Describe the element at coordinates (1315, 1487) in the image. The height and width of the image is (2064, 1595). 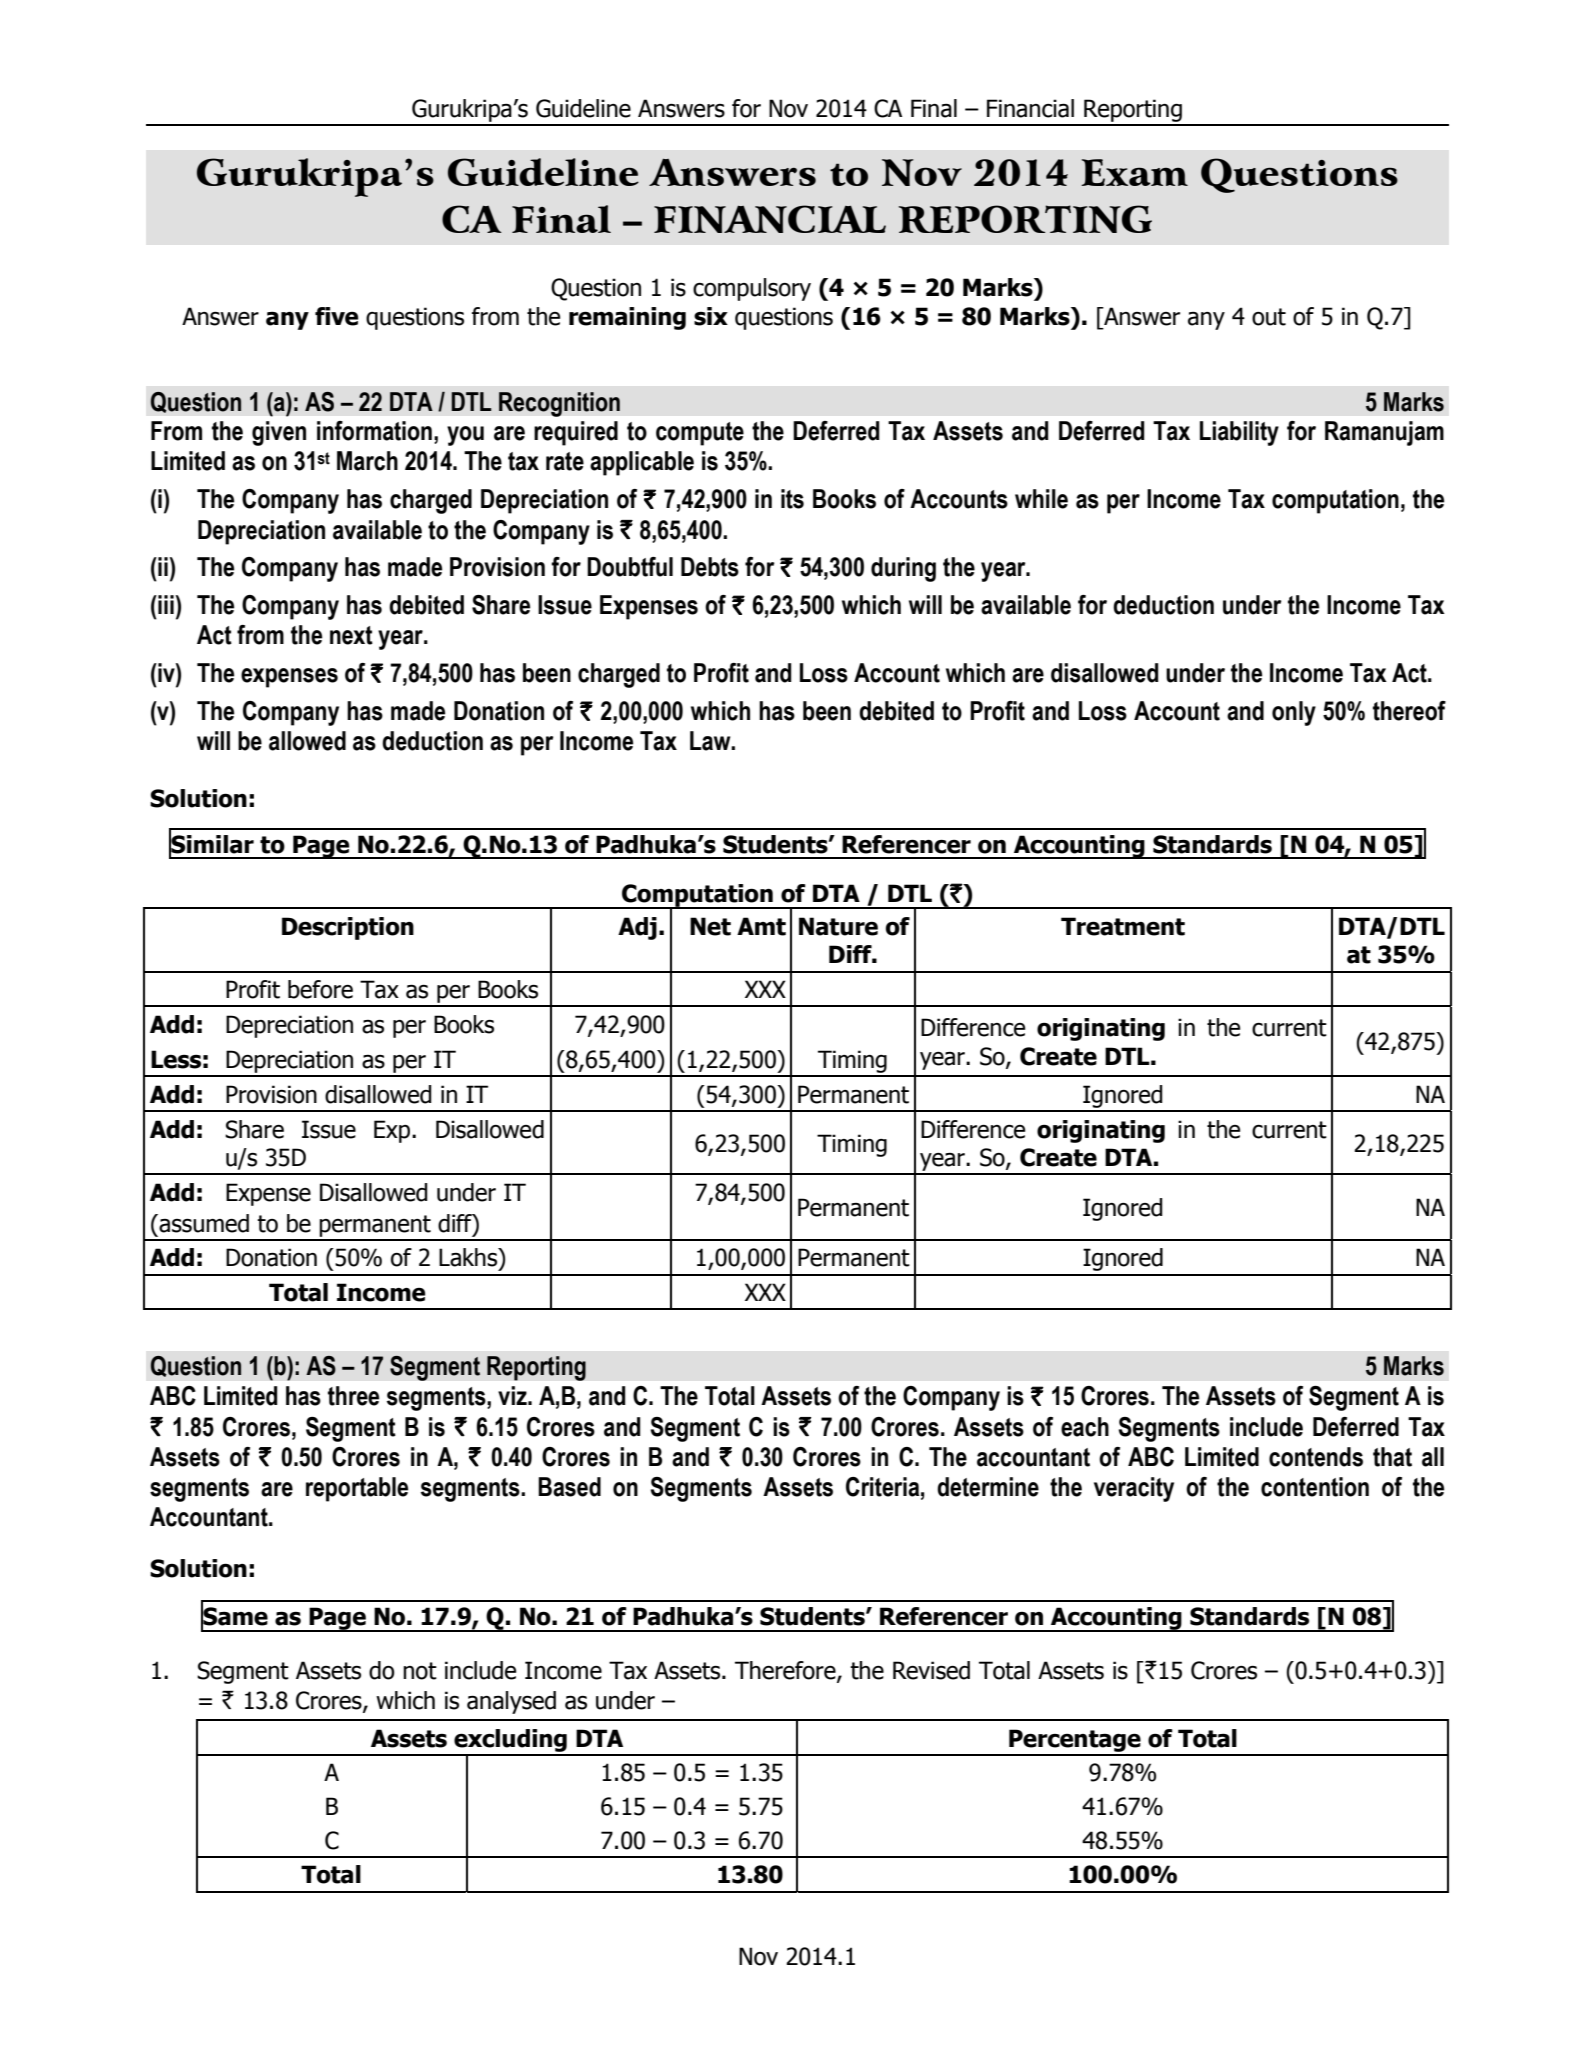
I see `contention` at that location.
